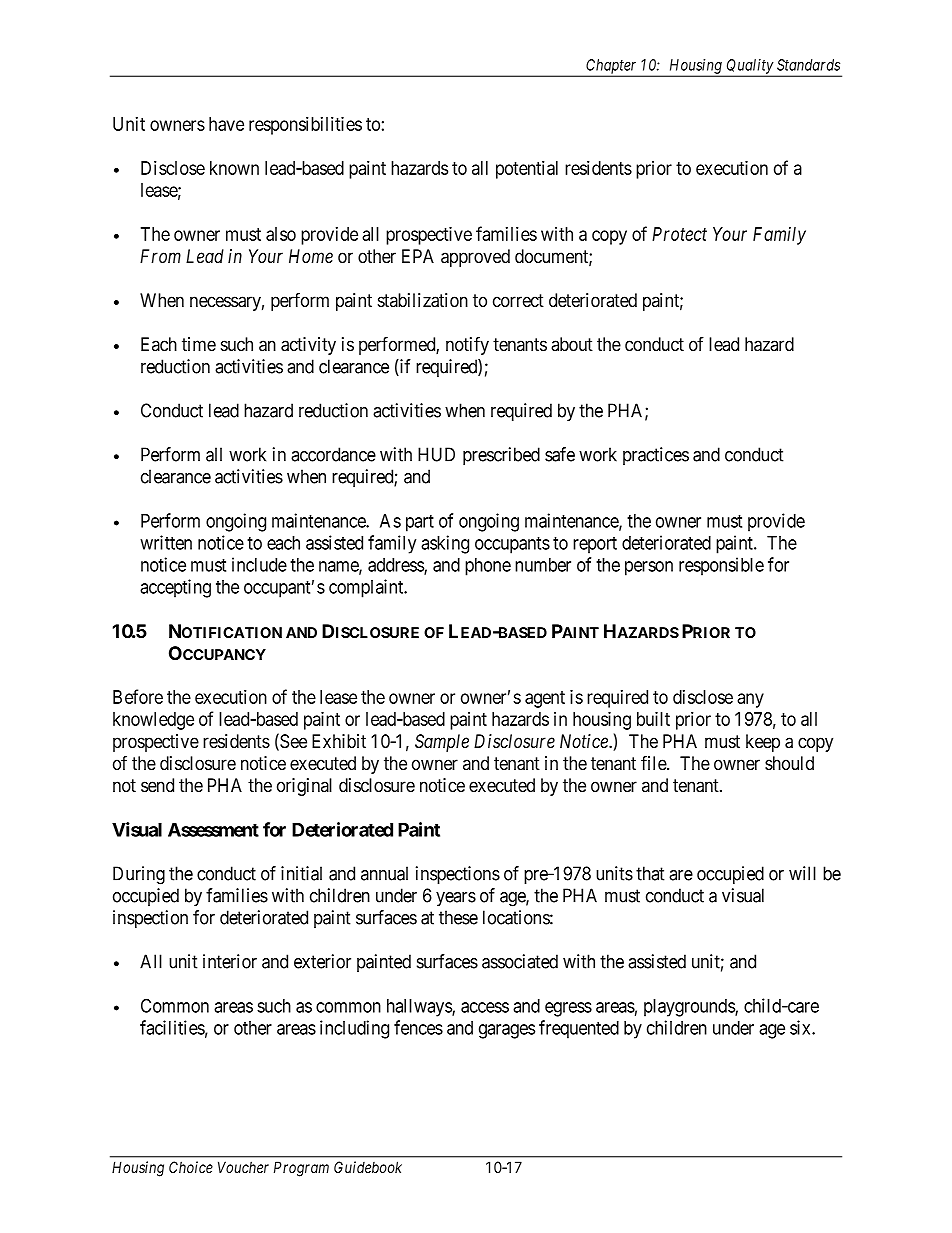 This page has height=1233, width=952. I want to click on Quality, so click(749, 67).
